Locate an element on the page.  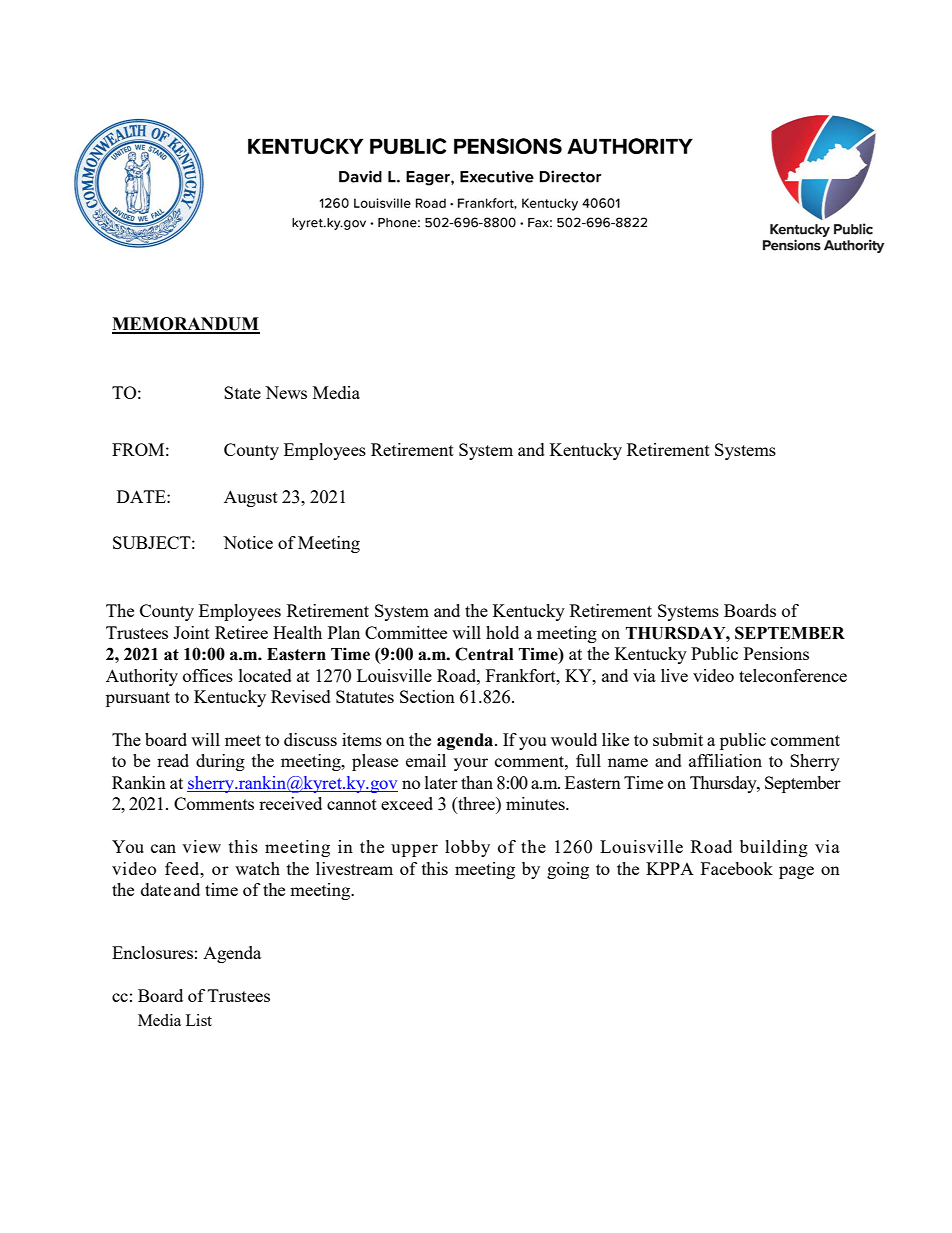
Pensions is located at coordinates (776, 653).
